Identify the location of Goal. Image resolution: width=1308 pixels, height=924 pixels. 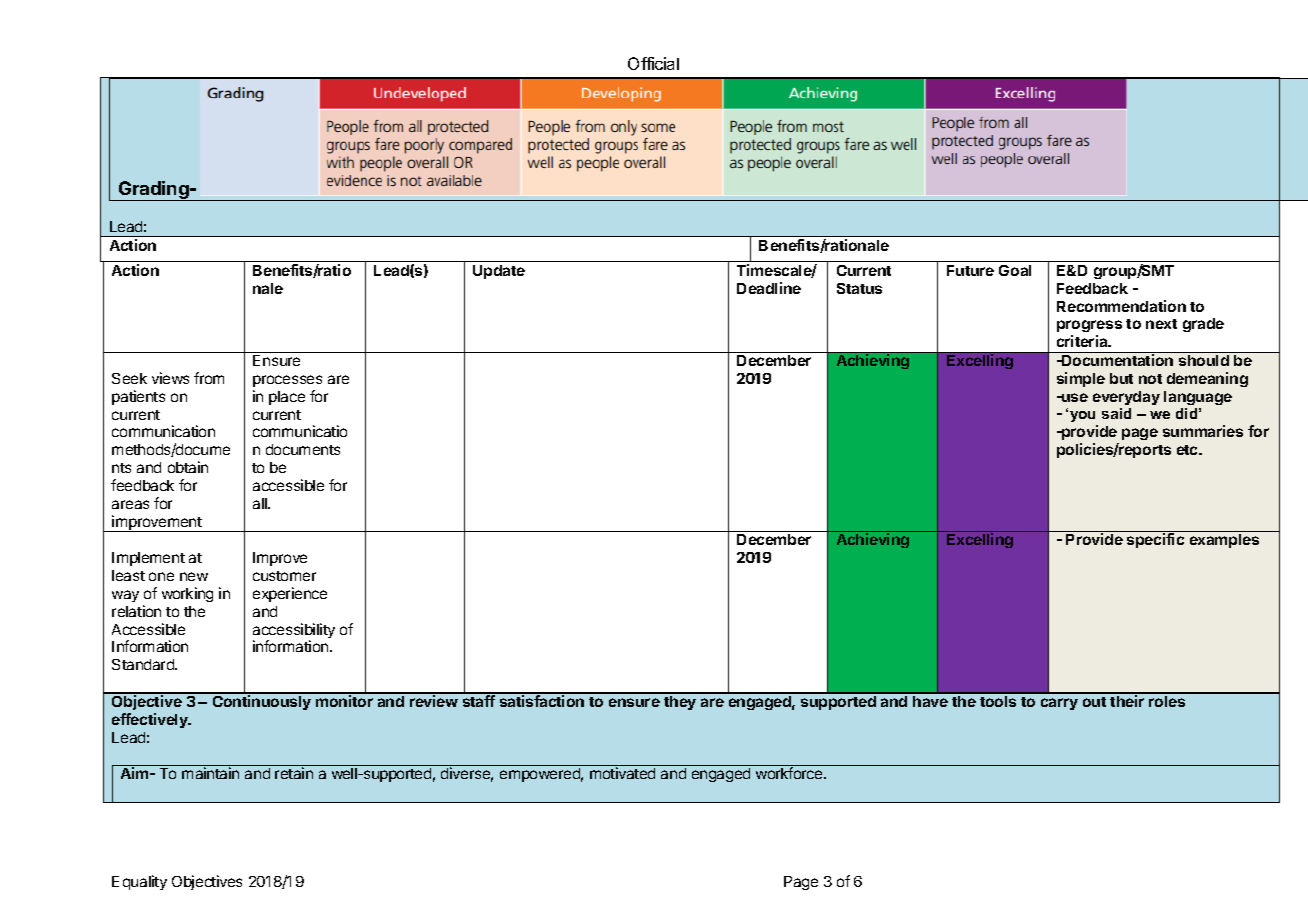
(1015, 270).
